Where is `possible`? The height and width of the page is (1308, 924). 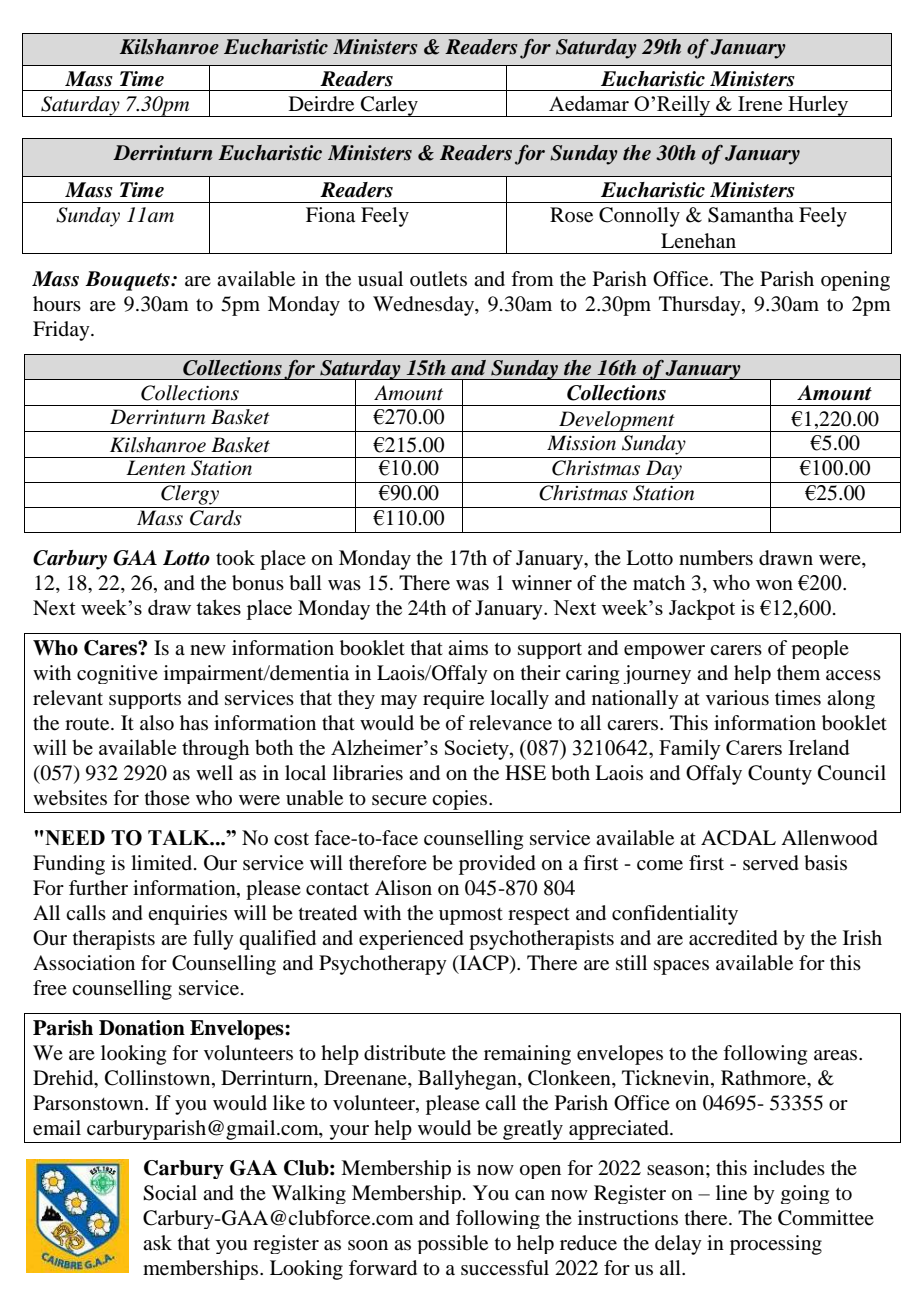 possible is located at coordinates (452, 1244).
